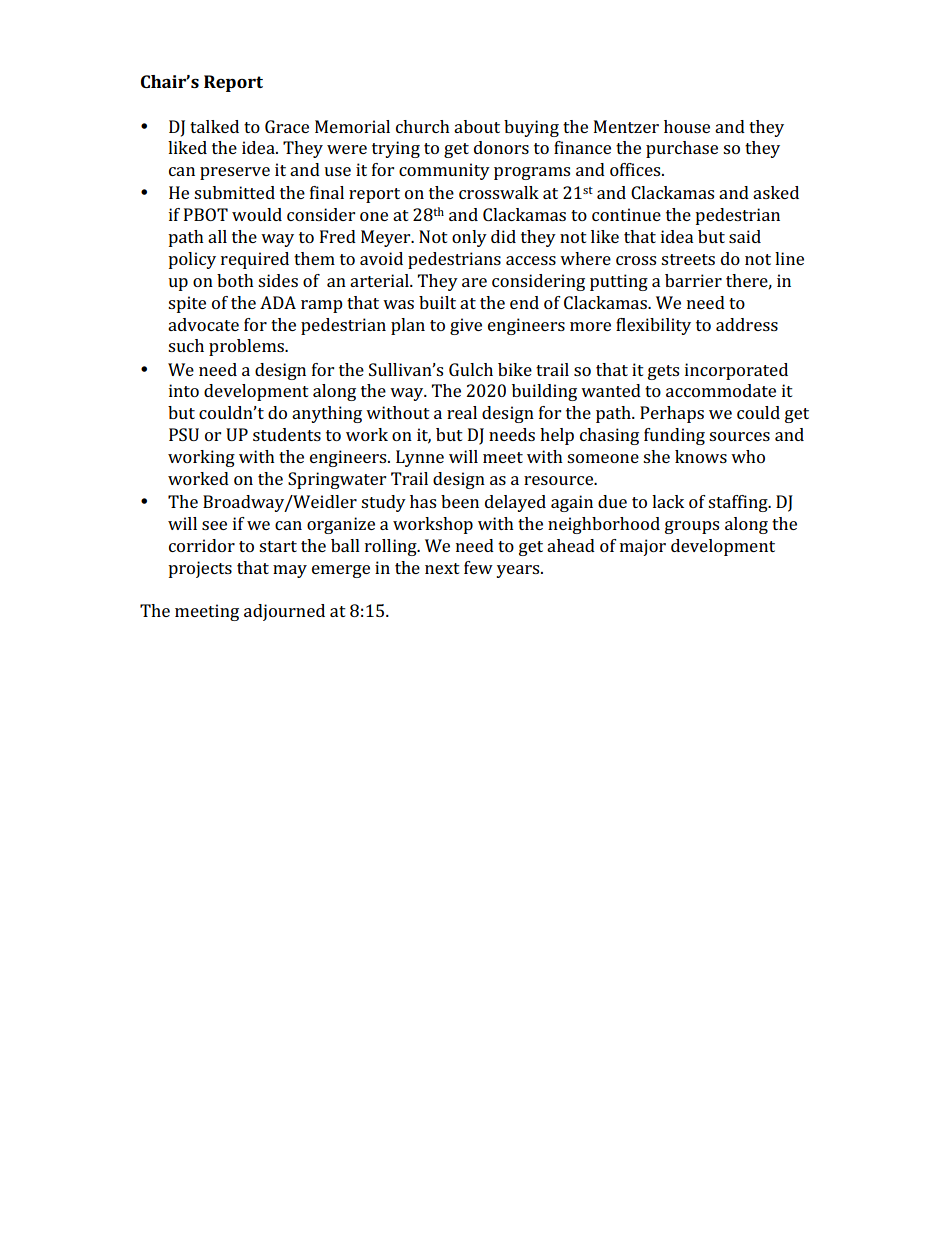 The image size is (952, 1233). I want to click on Grace, so click(287, 126).
